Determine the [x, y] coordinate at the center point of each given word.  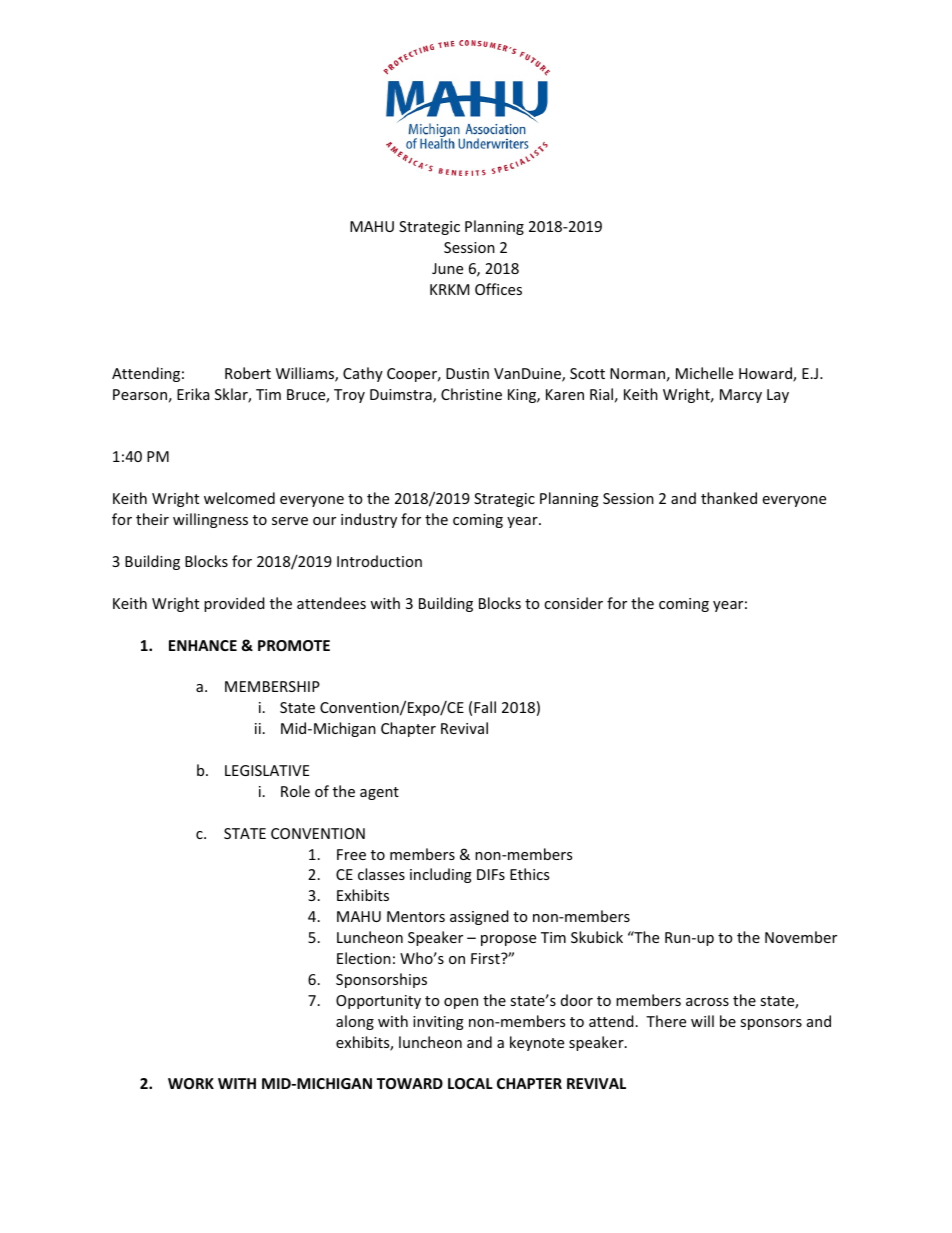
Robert [248, 373]
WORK [191, 1083]
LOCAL [470, 1083]
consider [573, 603]
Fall [485, 707]
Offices [498, 289]
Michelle [704, 373]
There [666, 1021]
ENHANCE [203, 645]
